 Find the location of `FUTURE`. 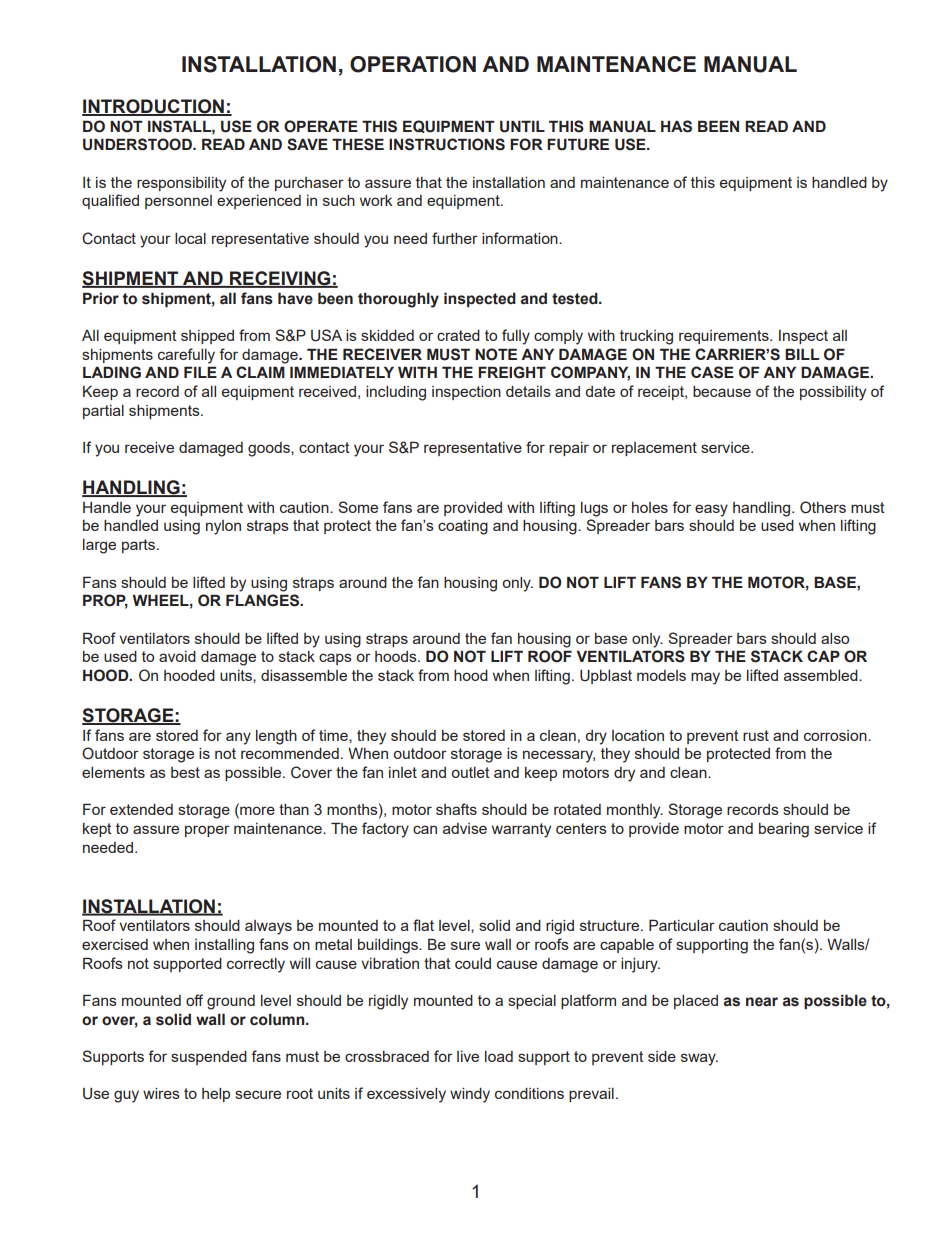

FUTURE is located at coordinates (578, 144).
